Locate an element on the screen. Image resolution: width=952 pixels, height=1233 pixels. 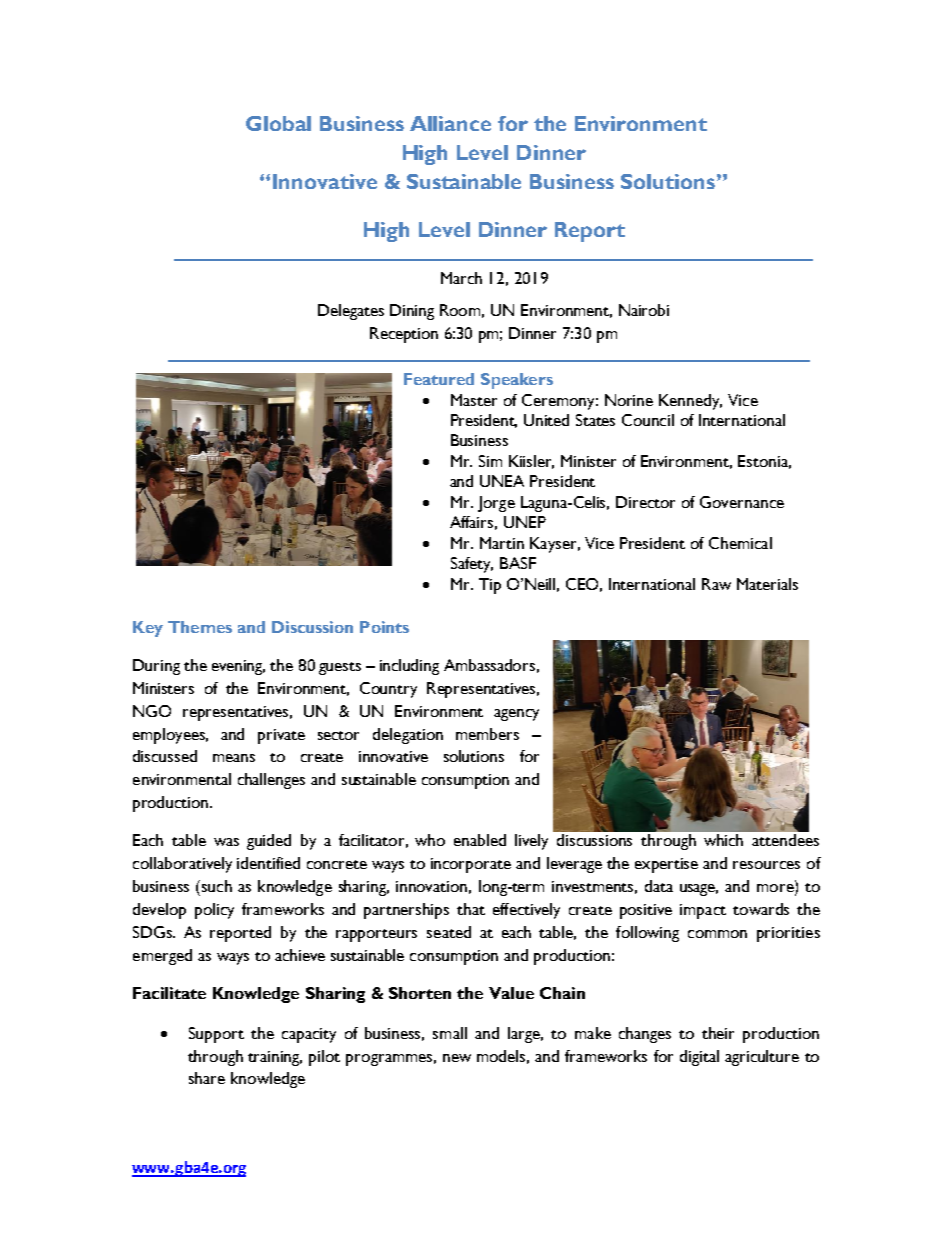
Themes is located at coordinates (200, 627).
